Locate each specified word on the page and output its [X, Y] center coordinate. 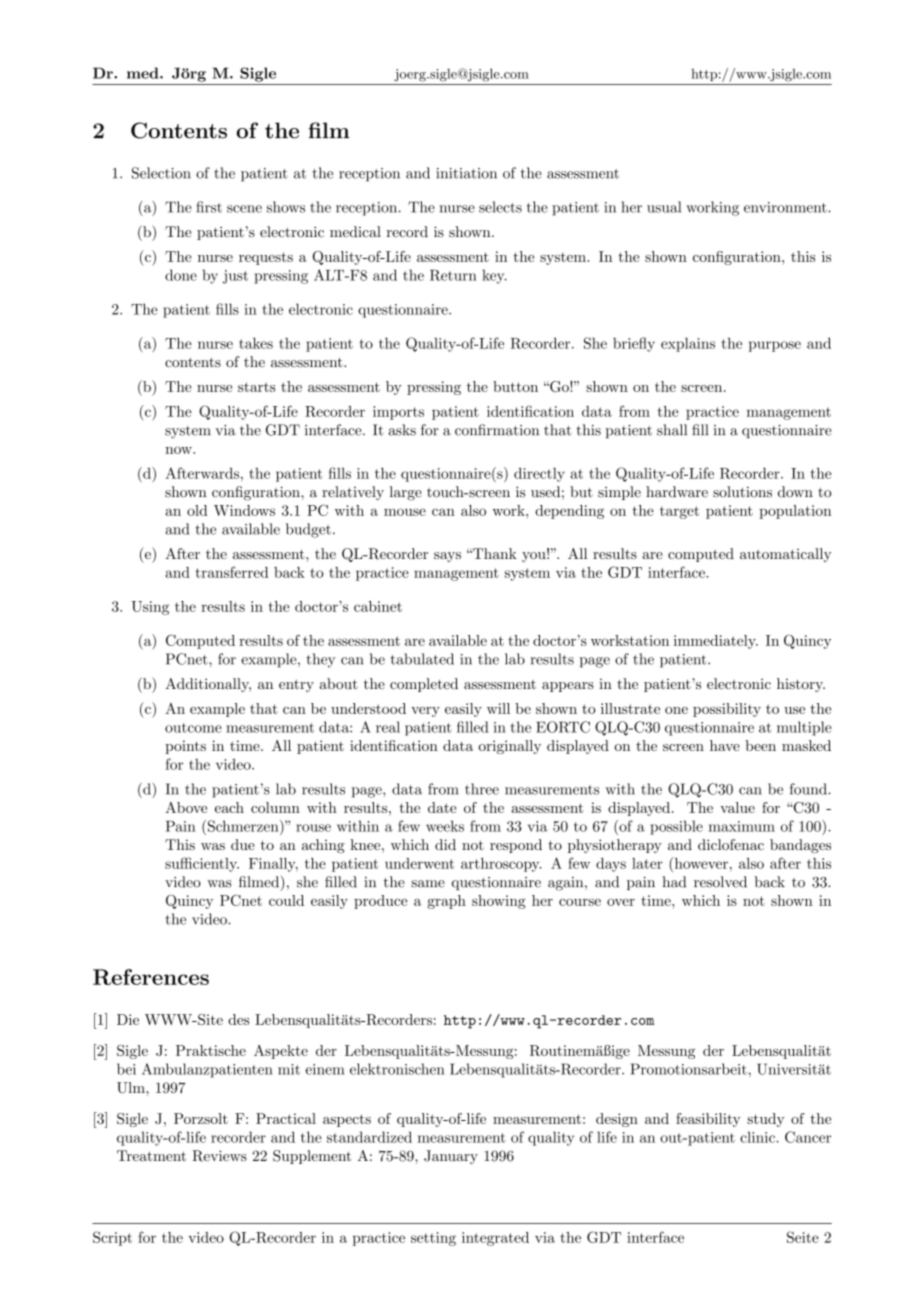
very [425, 712]
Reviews [219, 1156]
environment [786, 207]
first [209, 207]
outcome [193, 728]
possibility [727, 710]
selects [500, 207]
